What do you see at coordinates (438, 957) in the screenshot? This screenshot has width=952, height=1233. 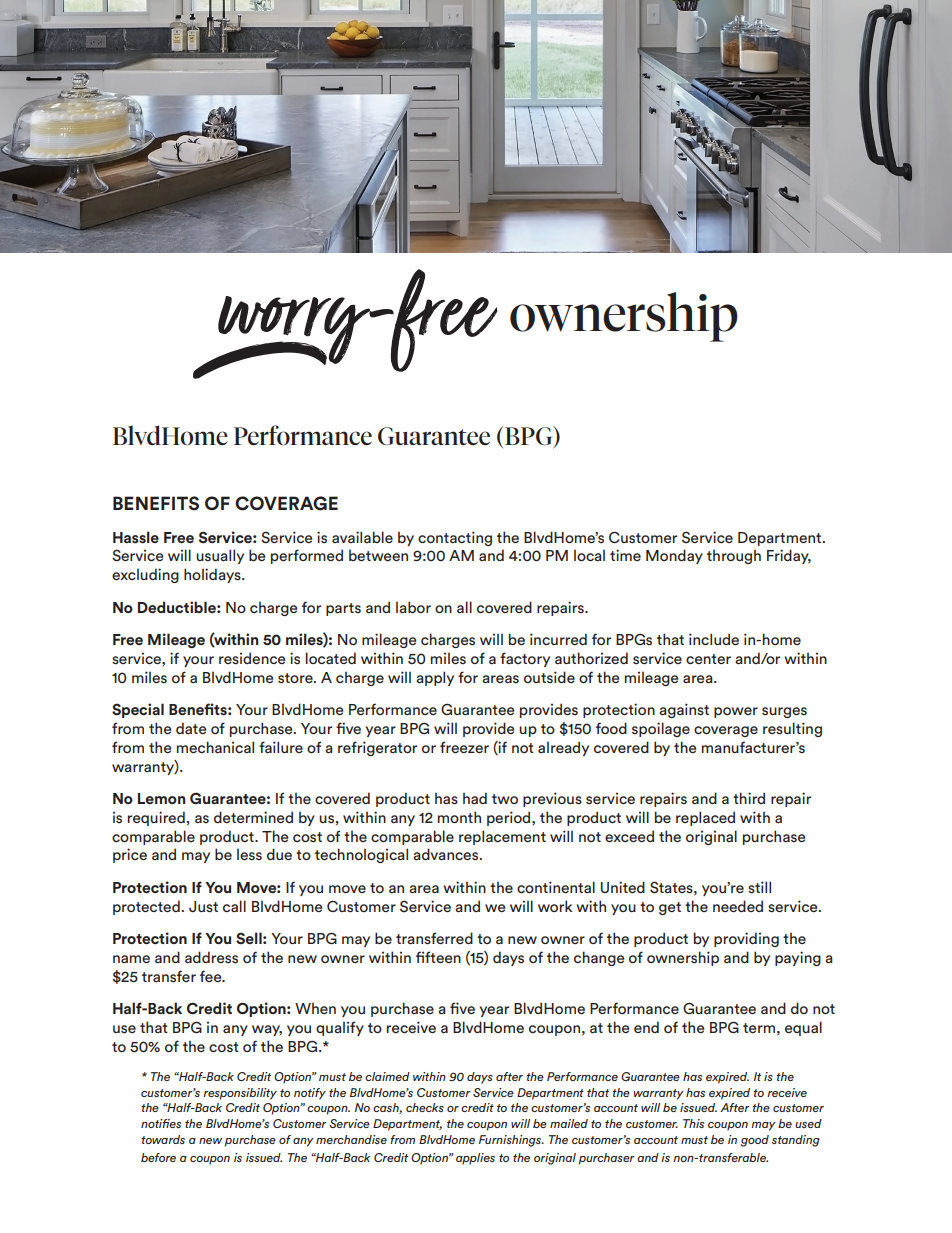 I see `fifteen` at bounding box center [438, 957].
